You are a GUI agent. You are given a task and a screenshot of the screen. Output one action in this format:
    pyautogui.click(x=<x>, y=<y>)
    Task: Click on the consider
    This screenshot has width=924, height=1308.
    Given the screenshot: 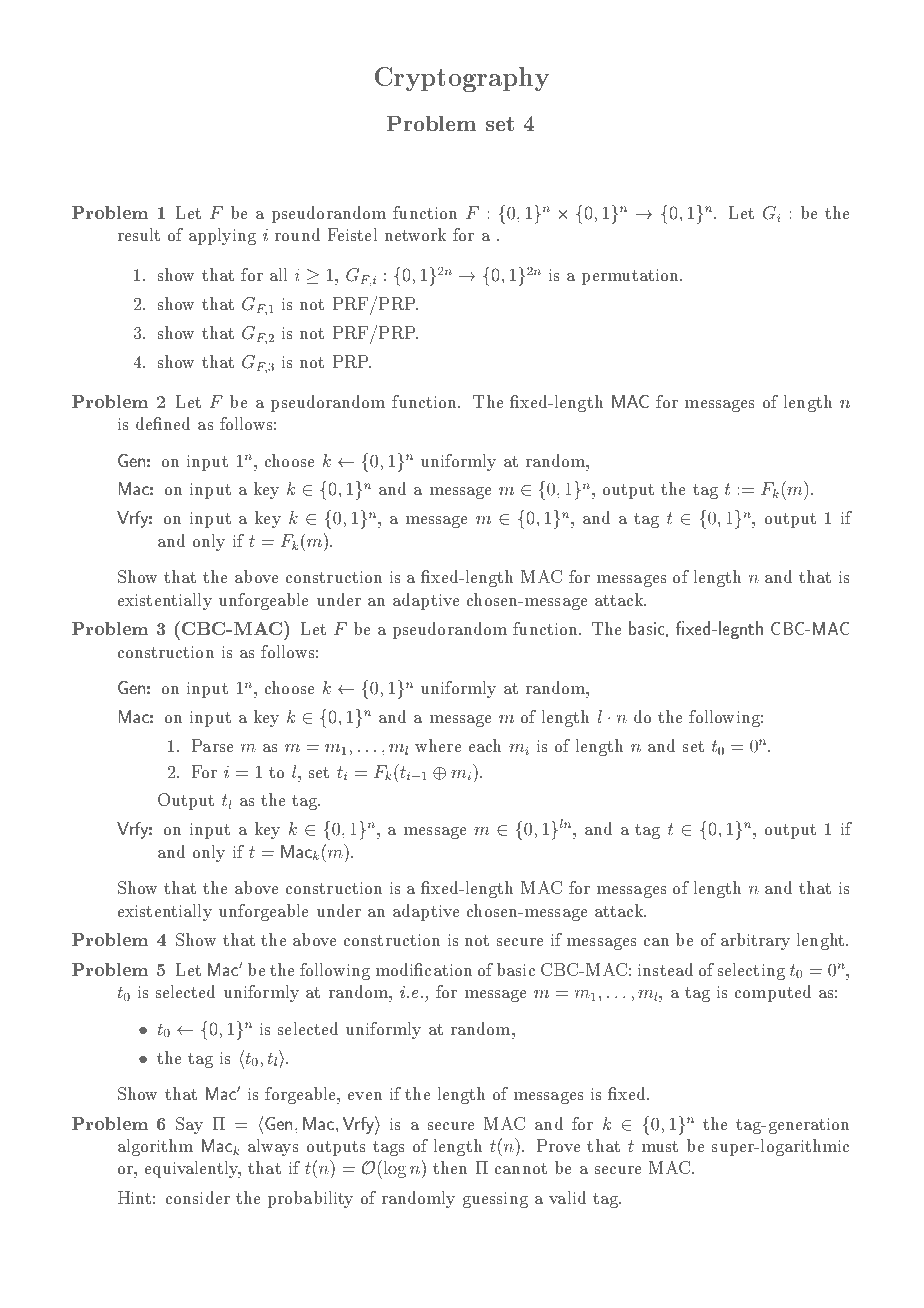 What is the action you would take?
    pyautogui.click(x=198, y=1197)
